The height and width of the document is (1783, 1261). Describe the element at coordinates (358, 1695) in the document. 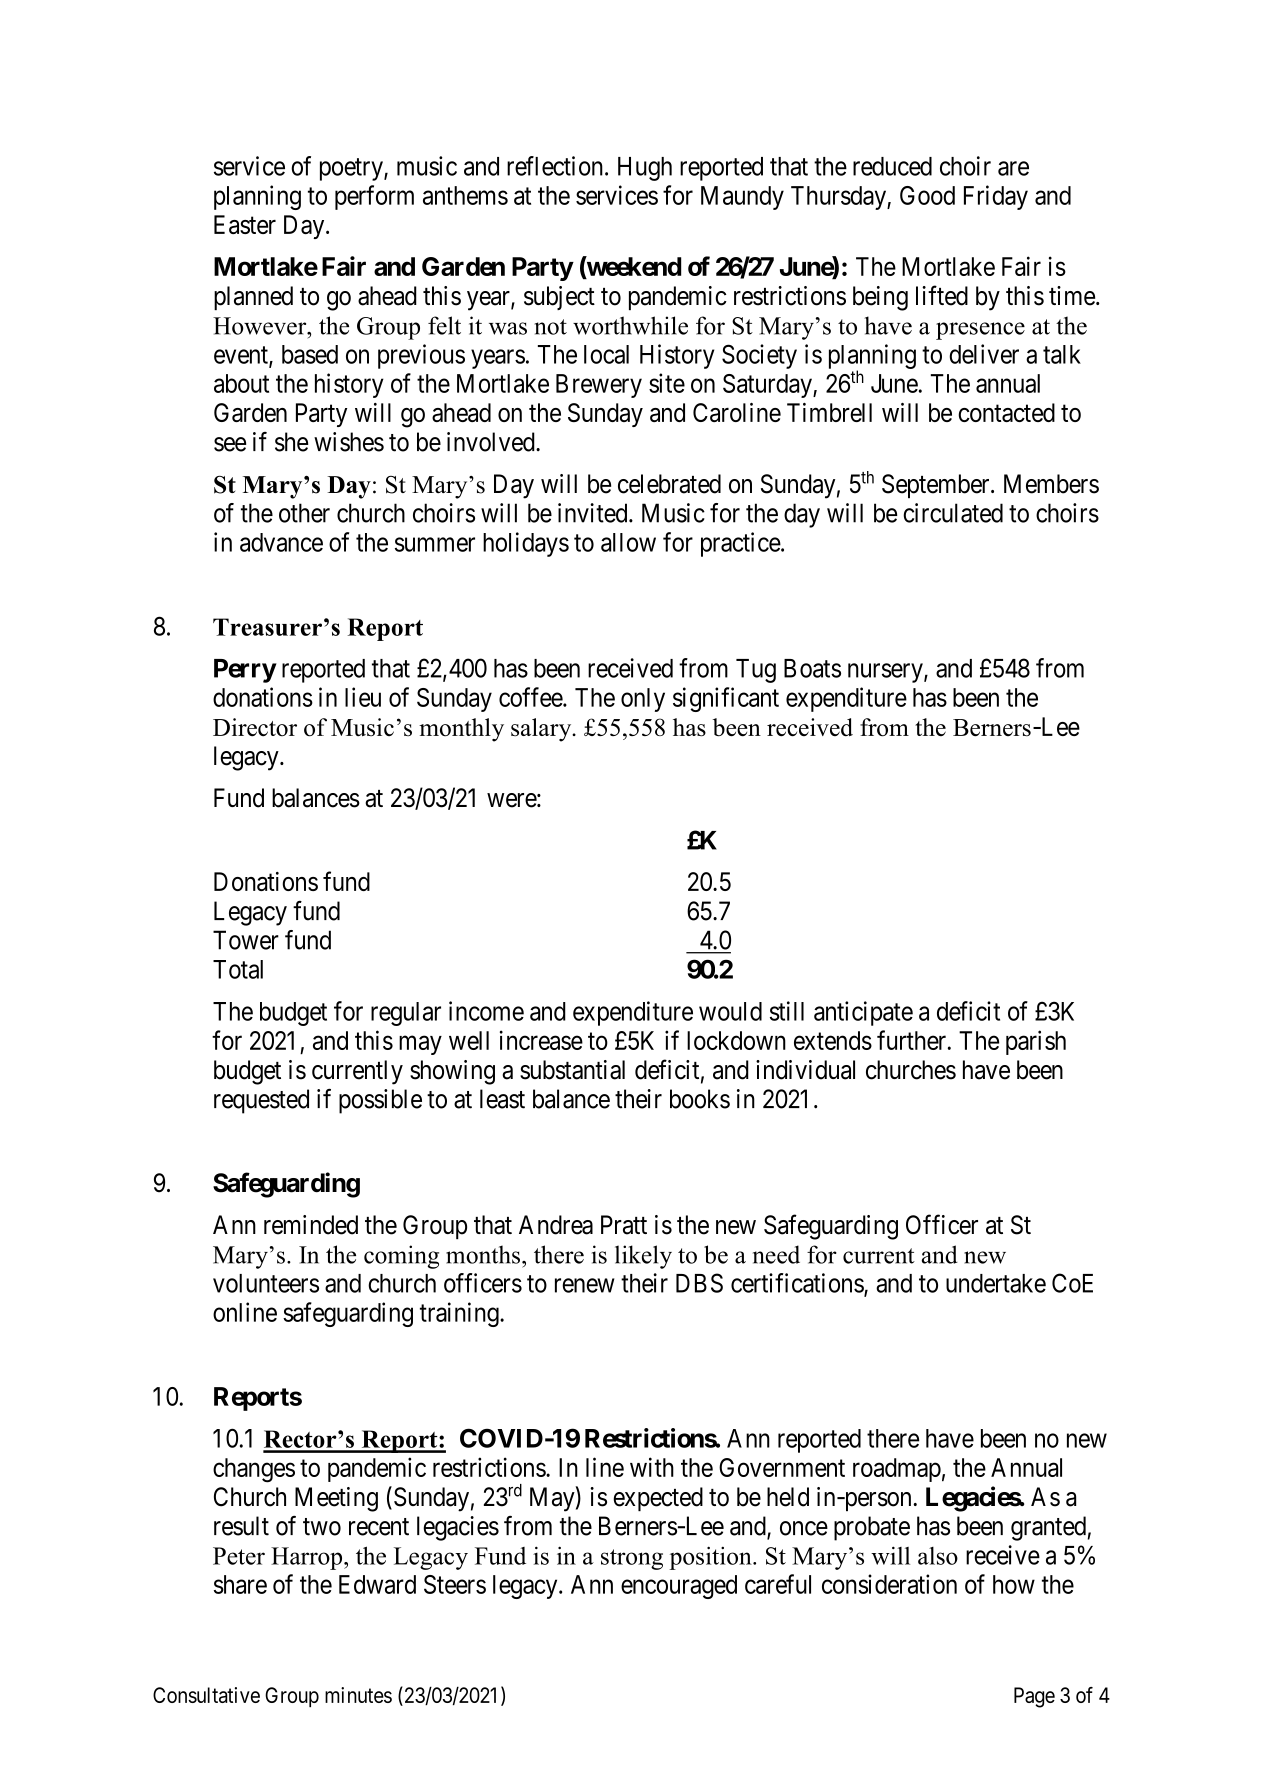

I see `minutes` at that location.
